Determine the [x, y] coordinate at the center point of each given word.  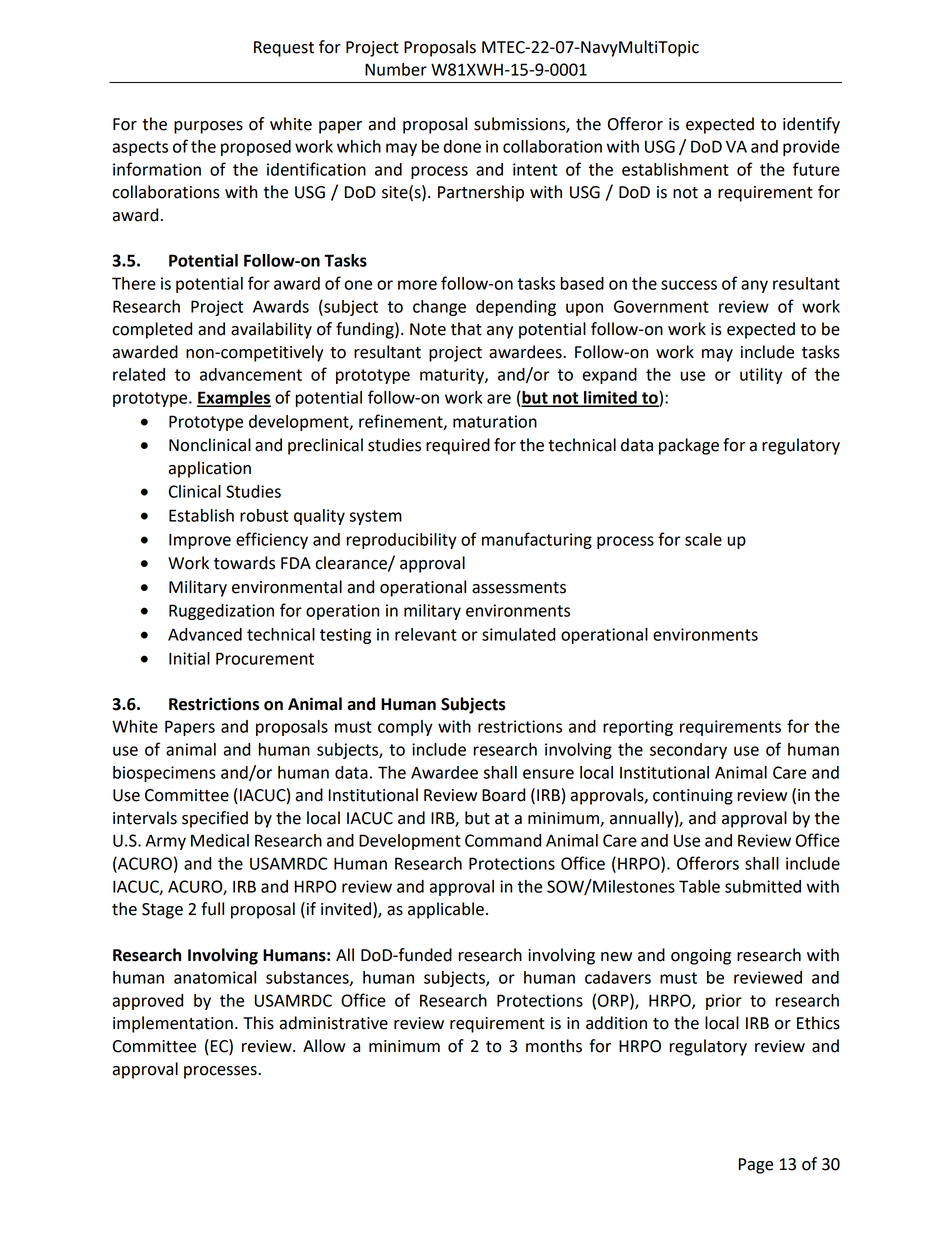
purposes [208, 127]
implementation [173, 1024]
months [554, 1046]
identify [811, 125]
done [462, 146]
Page [756, 1166]
